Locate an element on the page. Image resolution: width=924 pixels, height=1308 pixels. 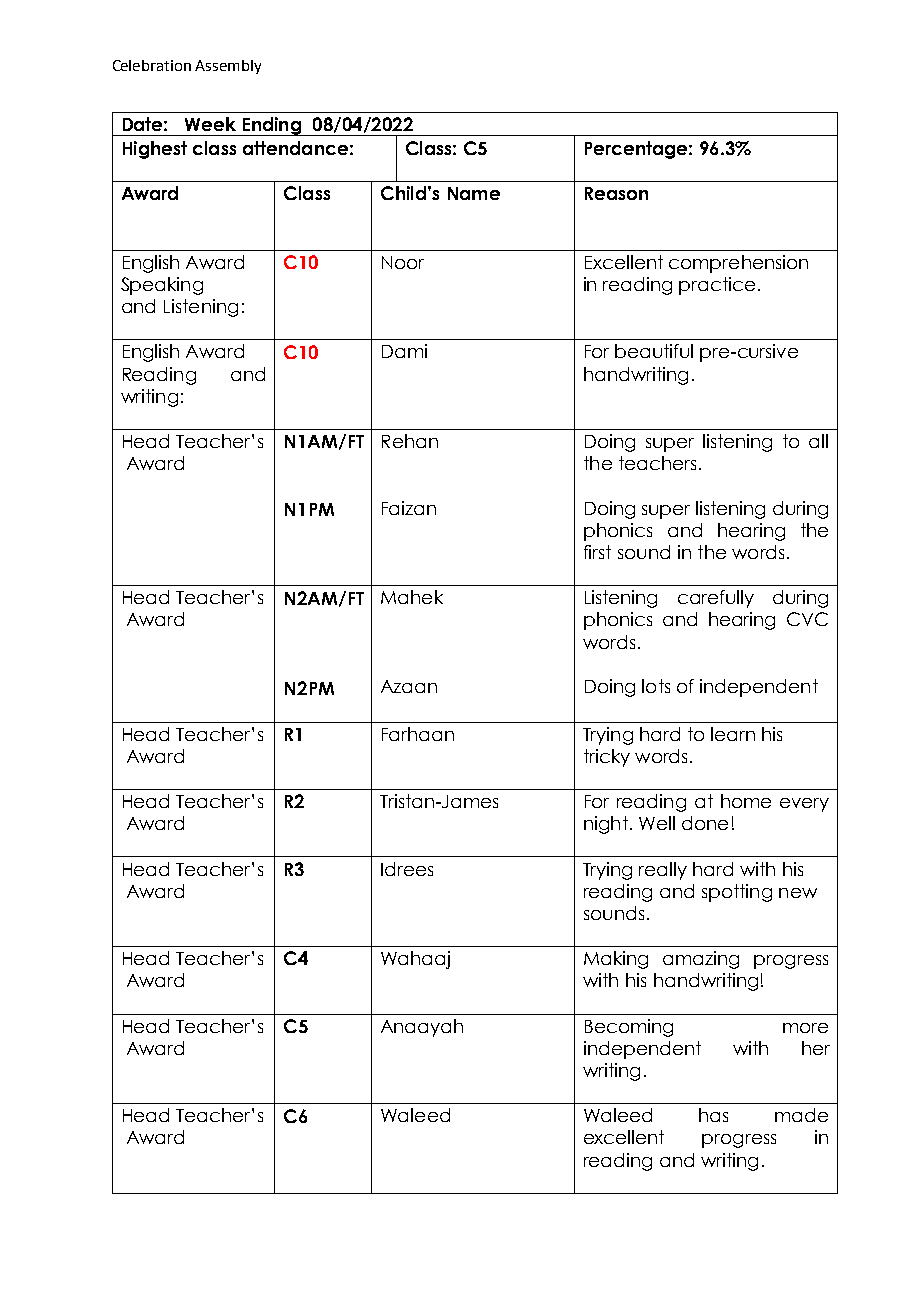
Noor is located at coordinates (403, 262).
